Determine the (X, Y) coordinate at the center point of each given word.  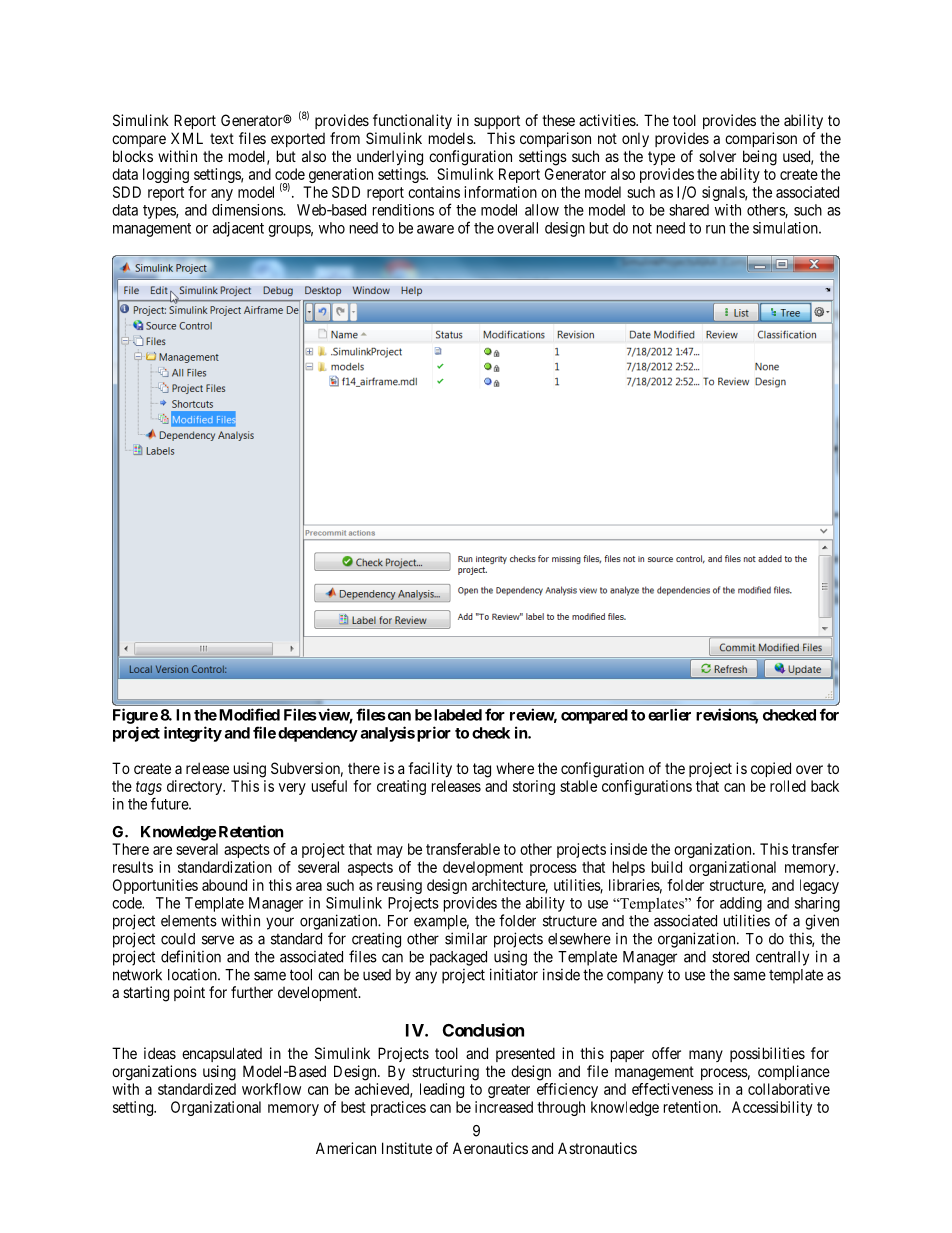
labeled (458, 715)
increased (504, 1107)
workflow (271, 1089)
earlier (669, 714)
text (222, 138)
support (497, 122)
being (760, 158)
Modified (249, 714)
